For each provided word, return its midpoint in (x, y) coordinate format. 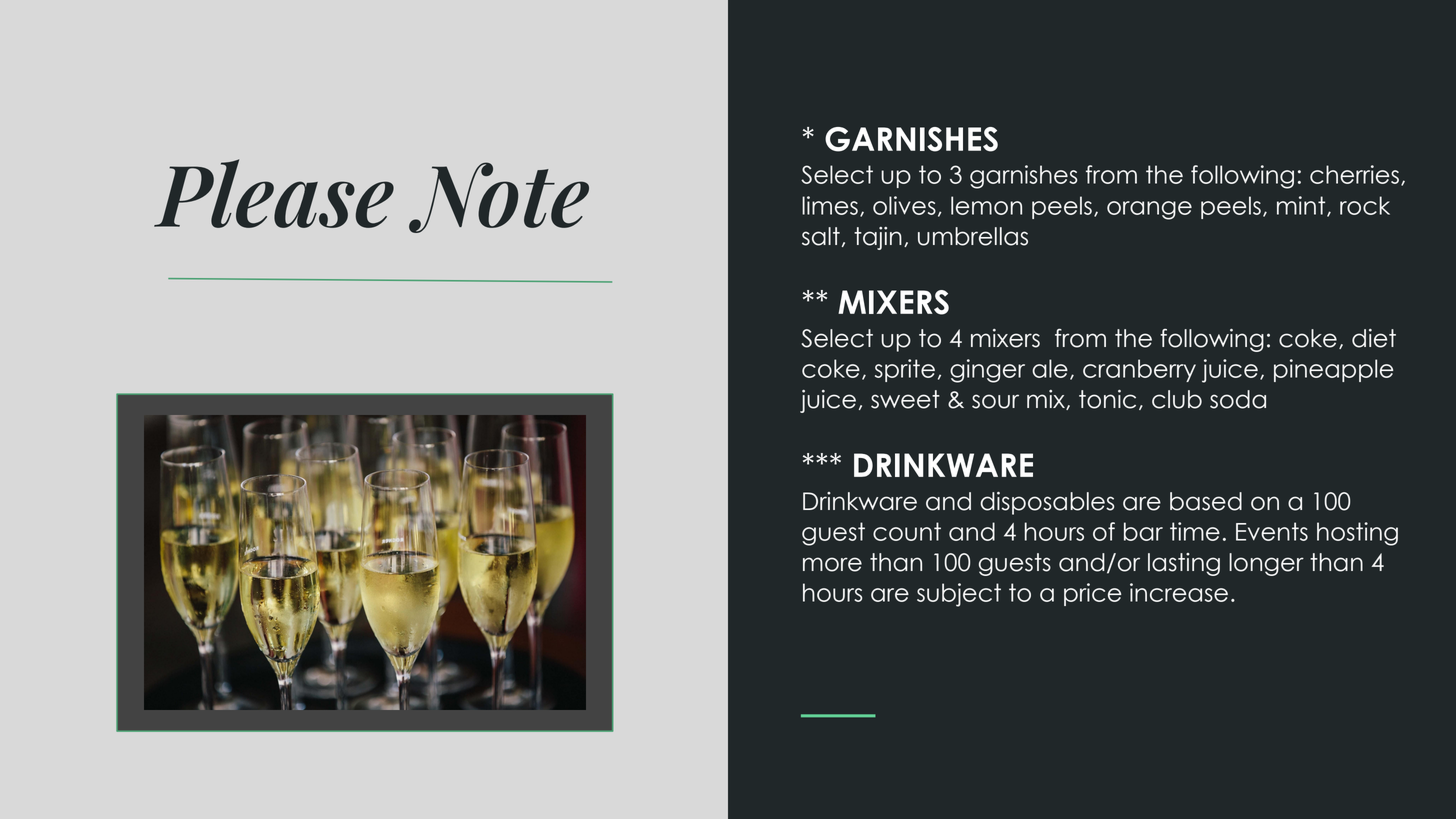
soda (1238, 399)
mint (1302, 206)
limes (830, 205)
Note (499, 197)
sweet (905, 399)
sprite (905, 370)
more (832, 564)
